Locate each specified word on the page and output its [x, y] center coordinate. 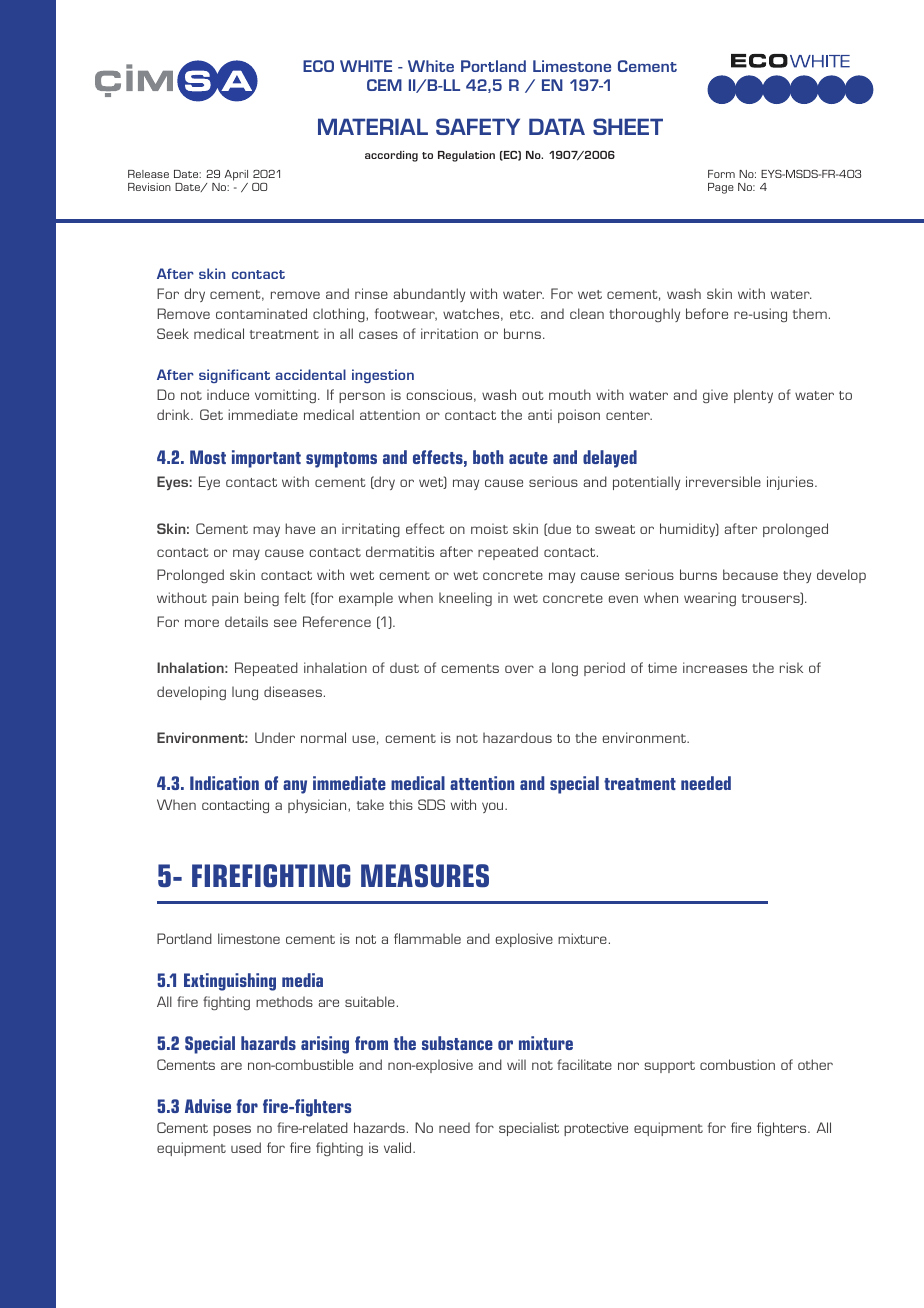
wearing [710, 599]
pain [225, 599]
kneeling [465, 599]
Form [721, 174]
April [236, 175]
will [516, 1064]
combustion [737, 1064]
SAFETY [478, 126]
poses [232, 1130]
